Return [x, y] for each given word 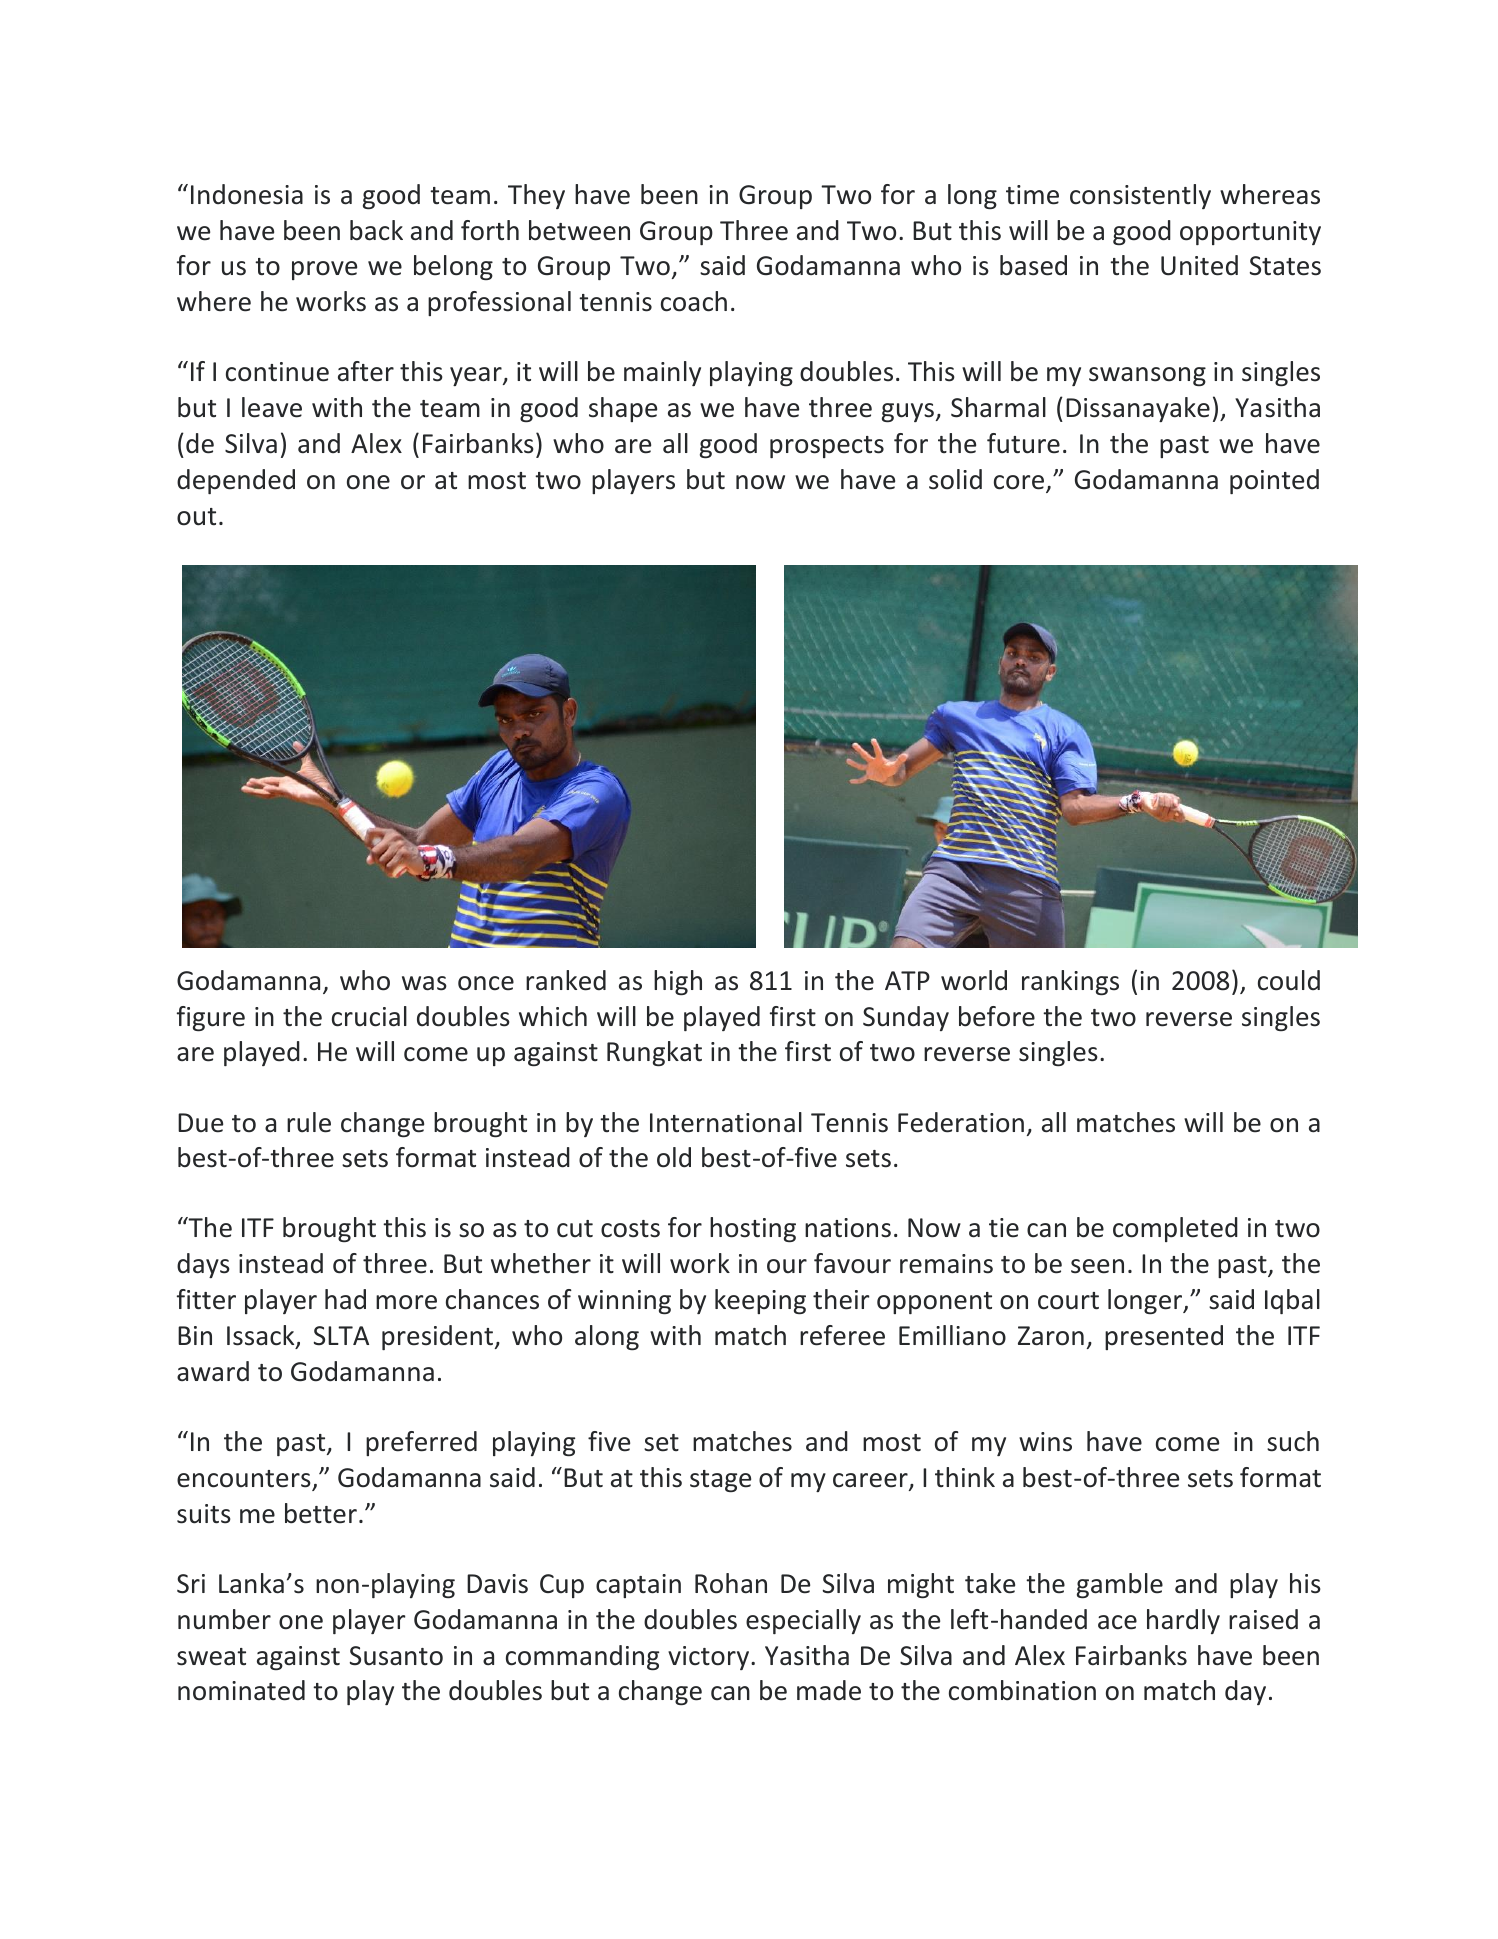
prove [324, 270]
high [678, 982]
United [1199, 265]
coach [694, 301]
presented [1164, 1337]
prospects [827, 447]
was [424, 983]
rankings [1070, 983]
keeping [760, 1302]
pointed [1274, 481]
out [196, 517]
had [345, 1299]
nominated [241, 1690]
